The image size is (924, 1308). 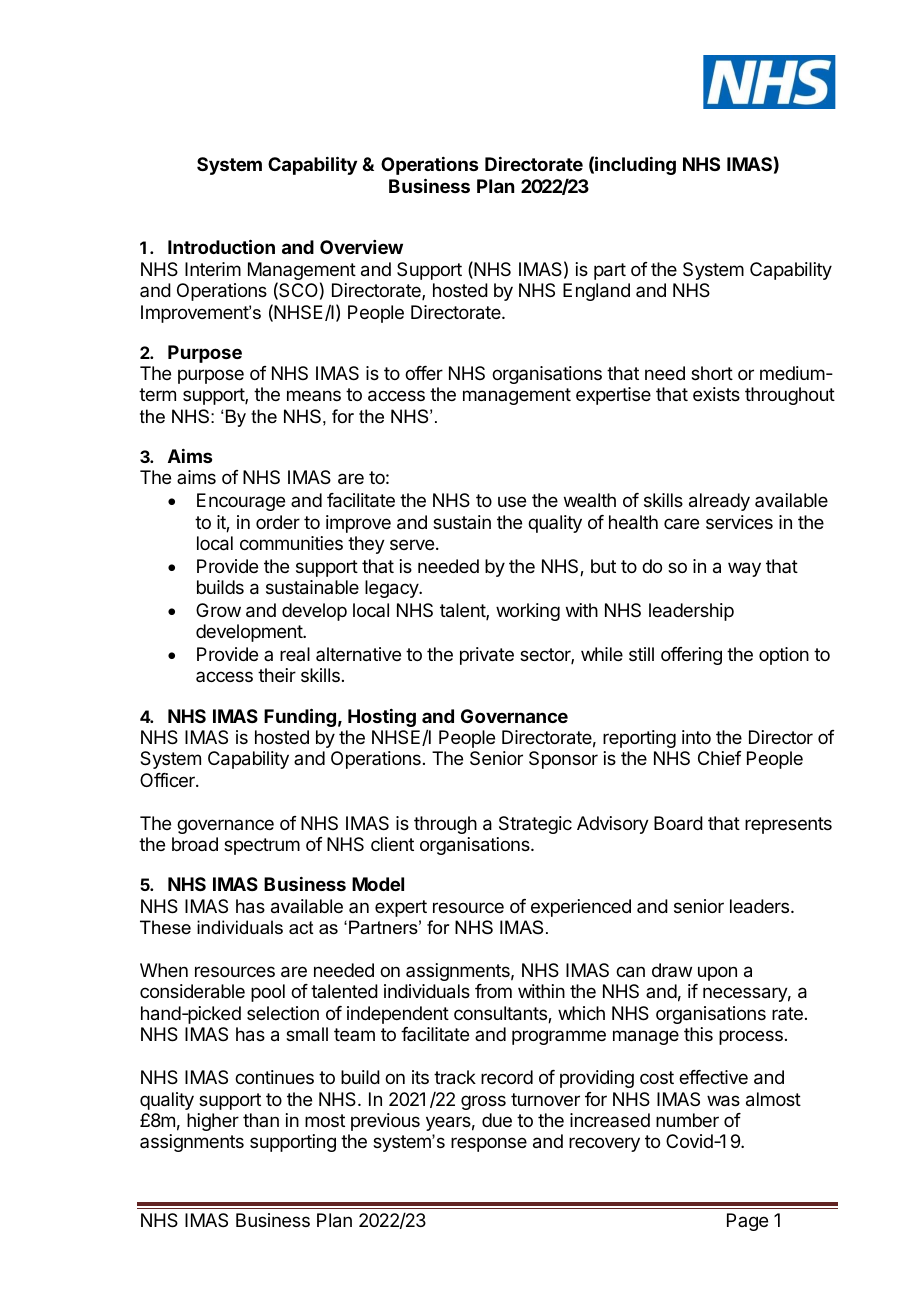 I want to click on Grow, so click(x=218, y=610).
